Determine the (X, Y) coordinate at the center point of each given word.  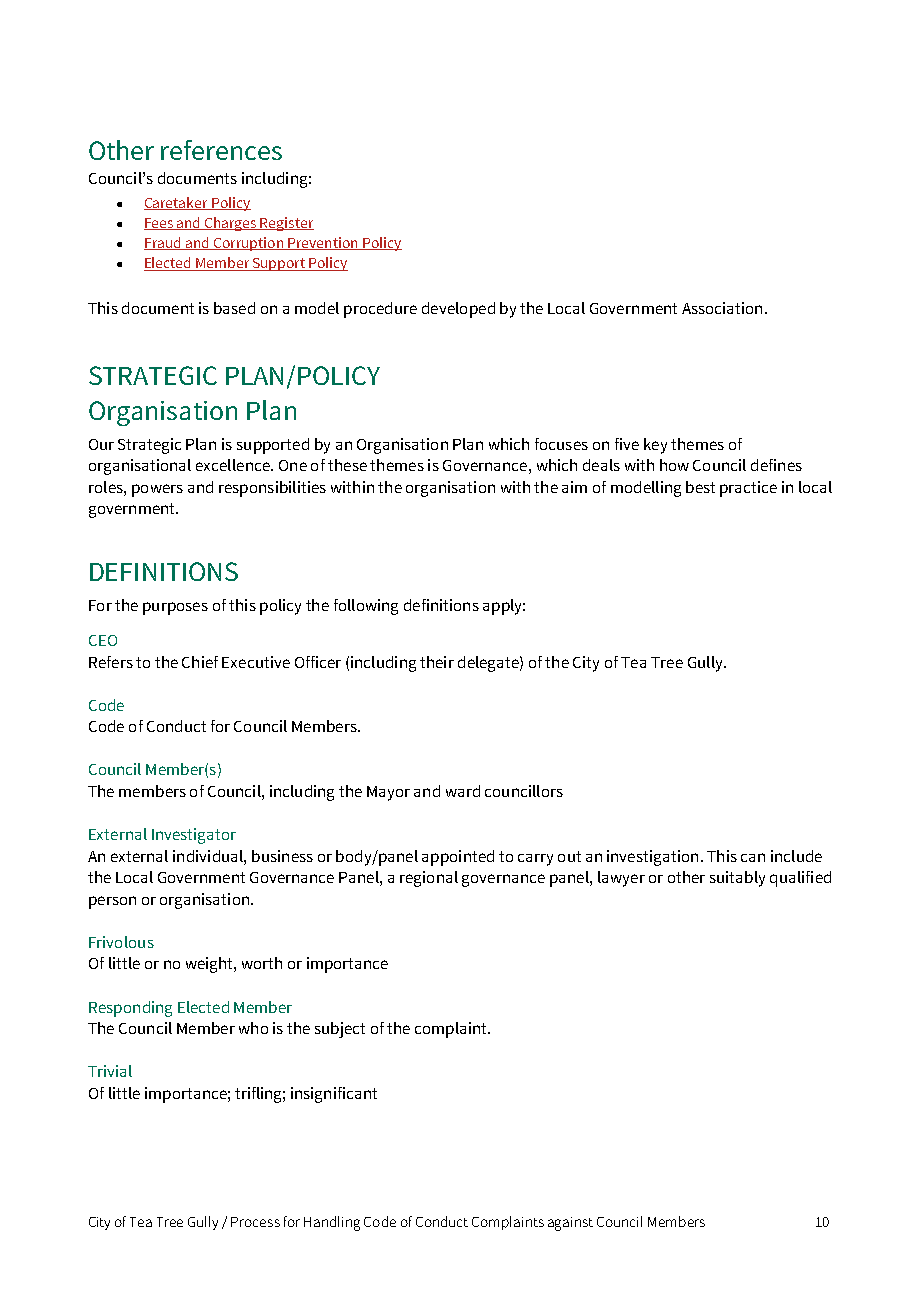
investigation (652, 858)
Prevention (323, 243)
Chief (200, 662)
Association (722, 308)
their (437, 662)
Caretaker (177, 203)
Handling (332, 1223)
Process (255, 1222)
